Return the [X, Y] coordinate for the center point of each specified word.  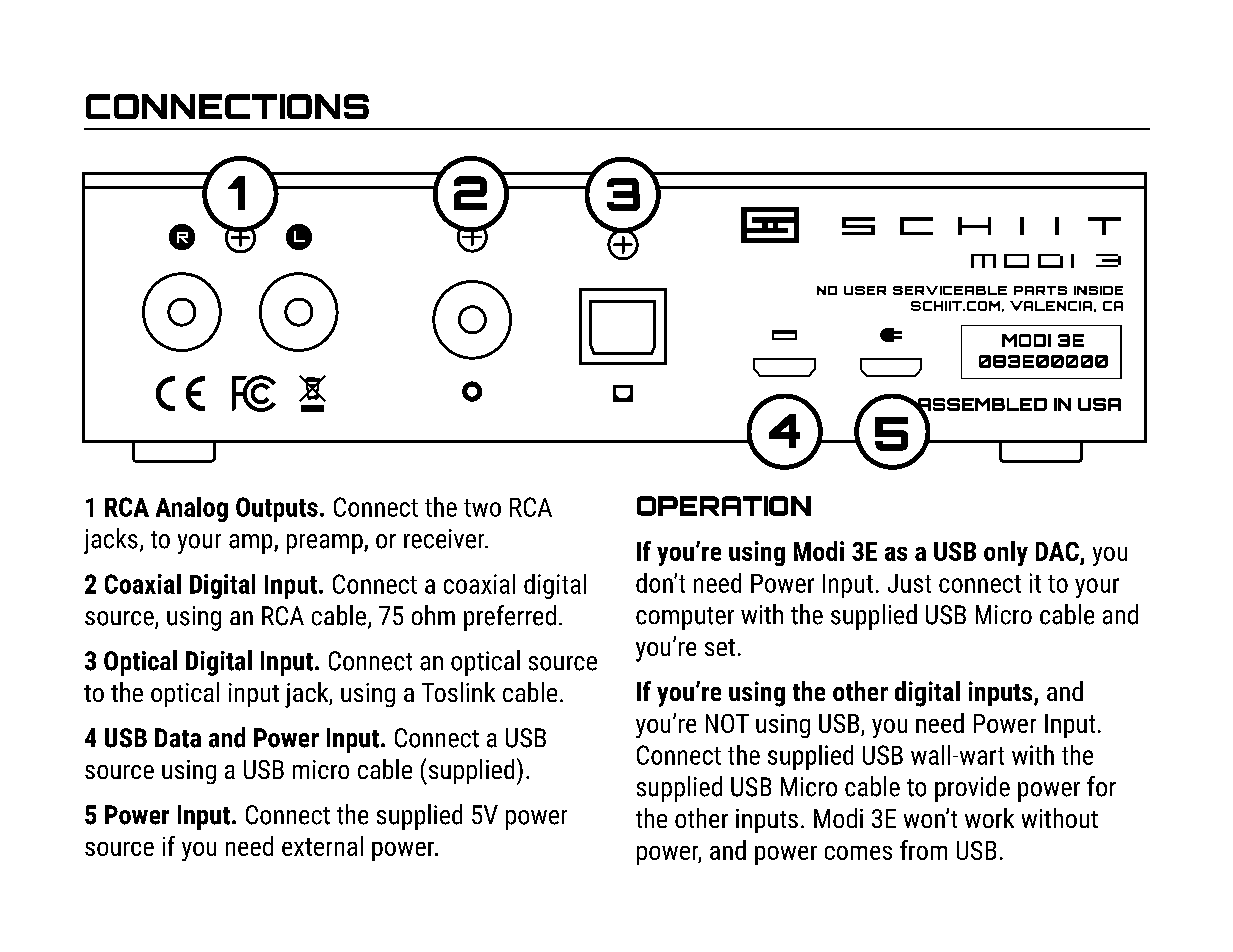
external [322, 846]
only [1006, 553]
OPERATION [724, 506]
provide [972, 789]
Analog [192, 509]
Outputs [277, 509]
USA [1099, 404]
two [482, 508]
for [1101, 786]
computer [685, 618]
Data [178, 738]
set [720, 647]
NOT [727, 723]
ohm [433, 615]
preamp [326, 544]
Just [909, 583]
